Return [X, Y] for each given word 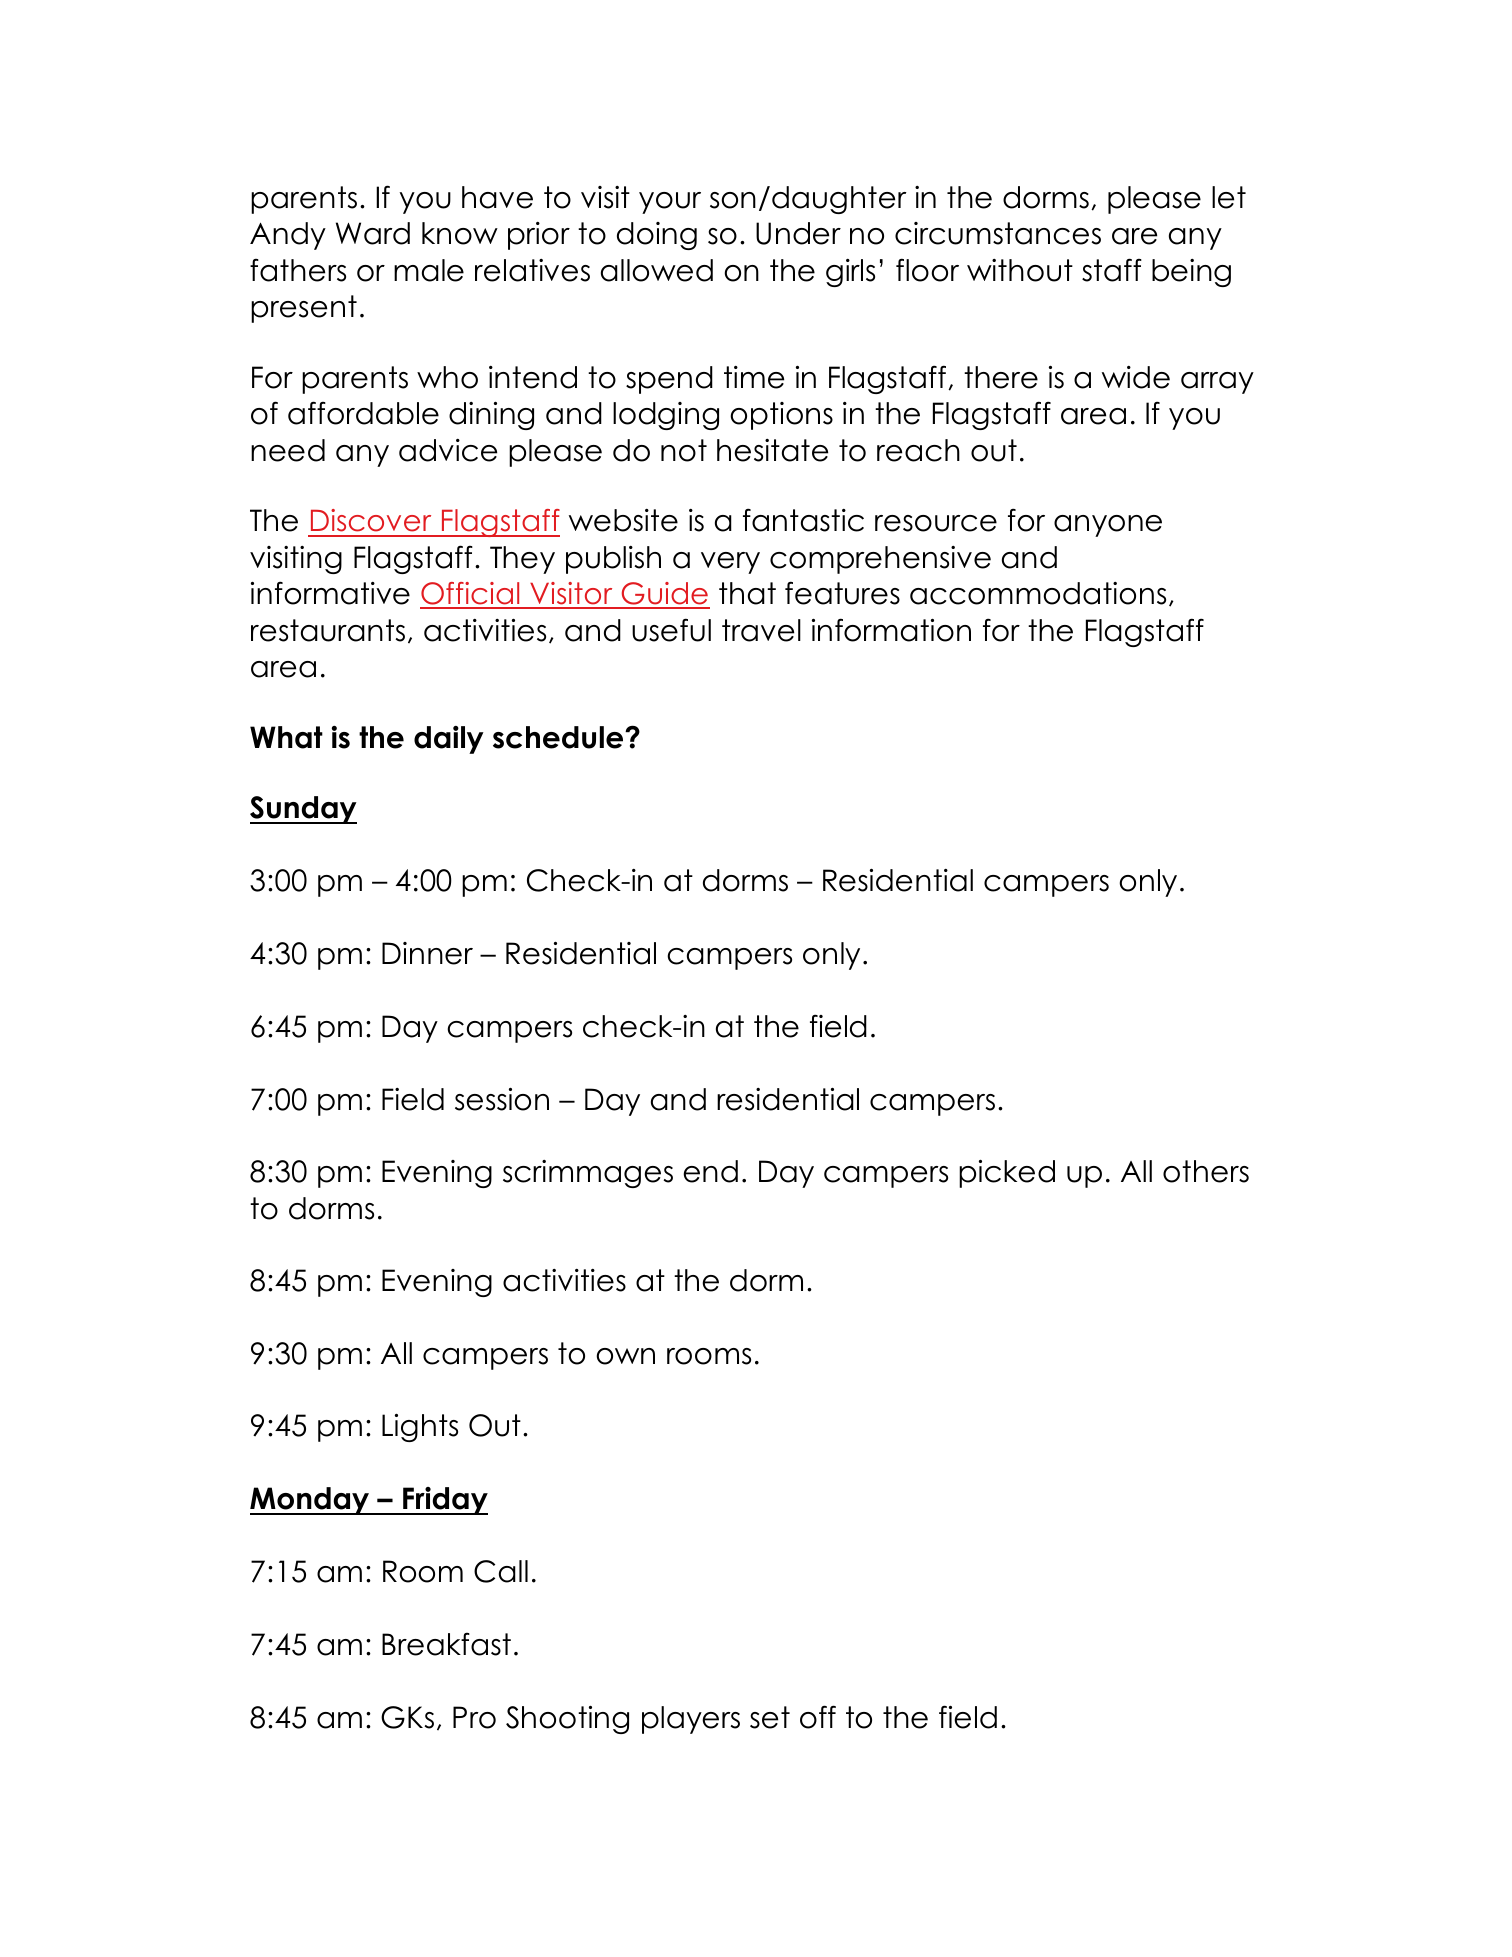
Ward [373, 233]
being [1191, 273]
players [691, 1720]
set [770, 1717]
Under [798, 233]
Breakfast [446, 1644]
